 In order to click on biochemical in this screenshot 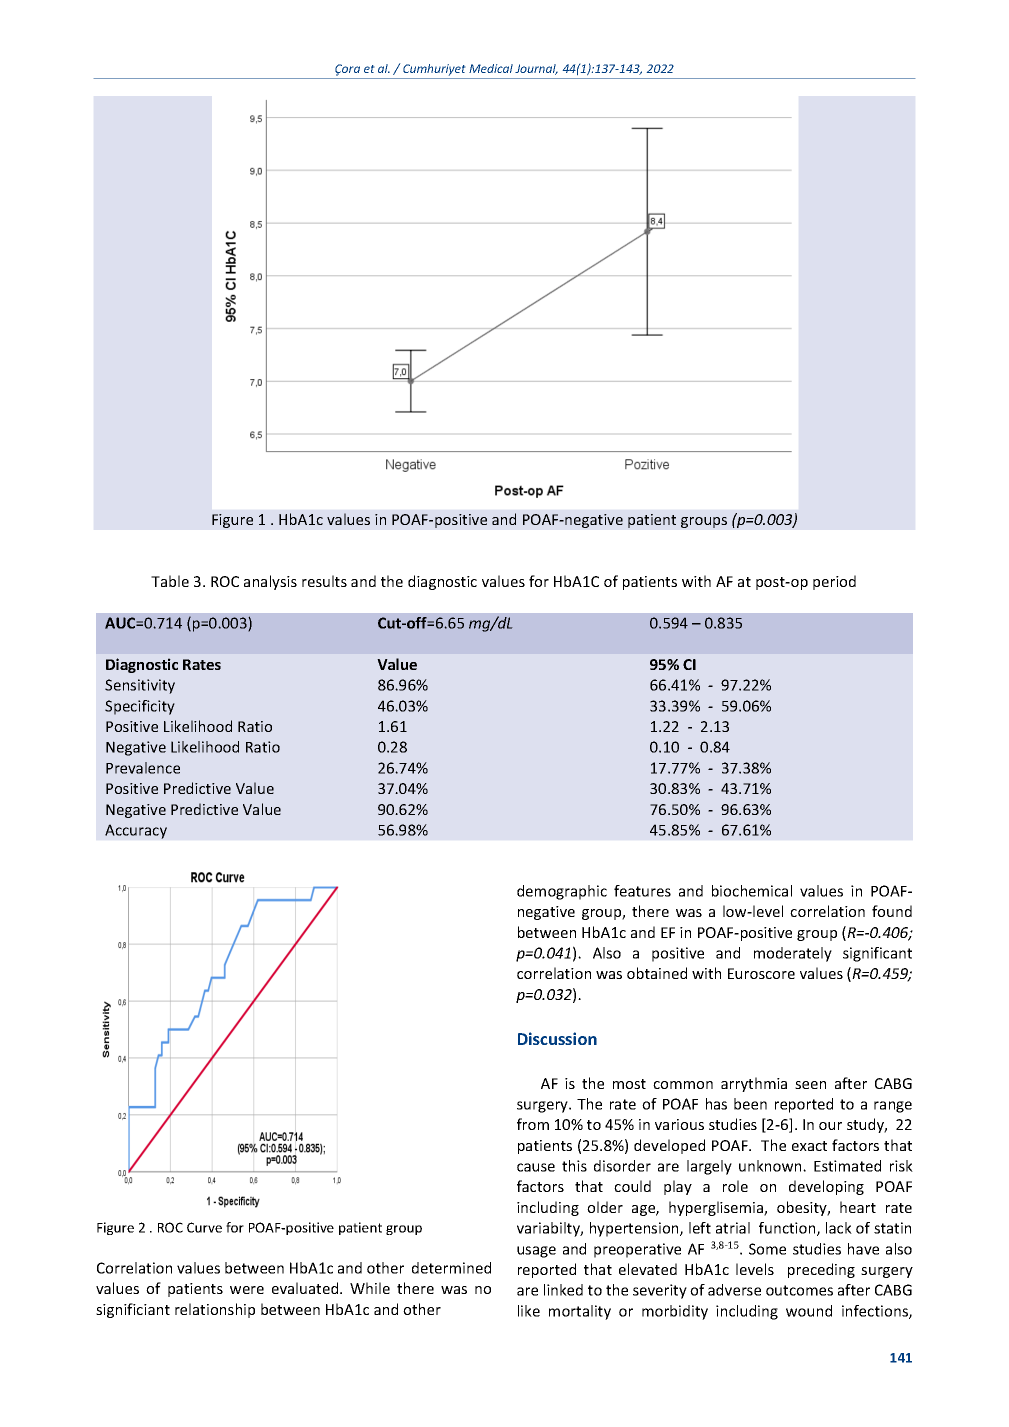, I will do `click(752, 891)`.
